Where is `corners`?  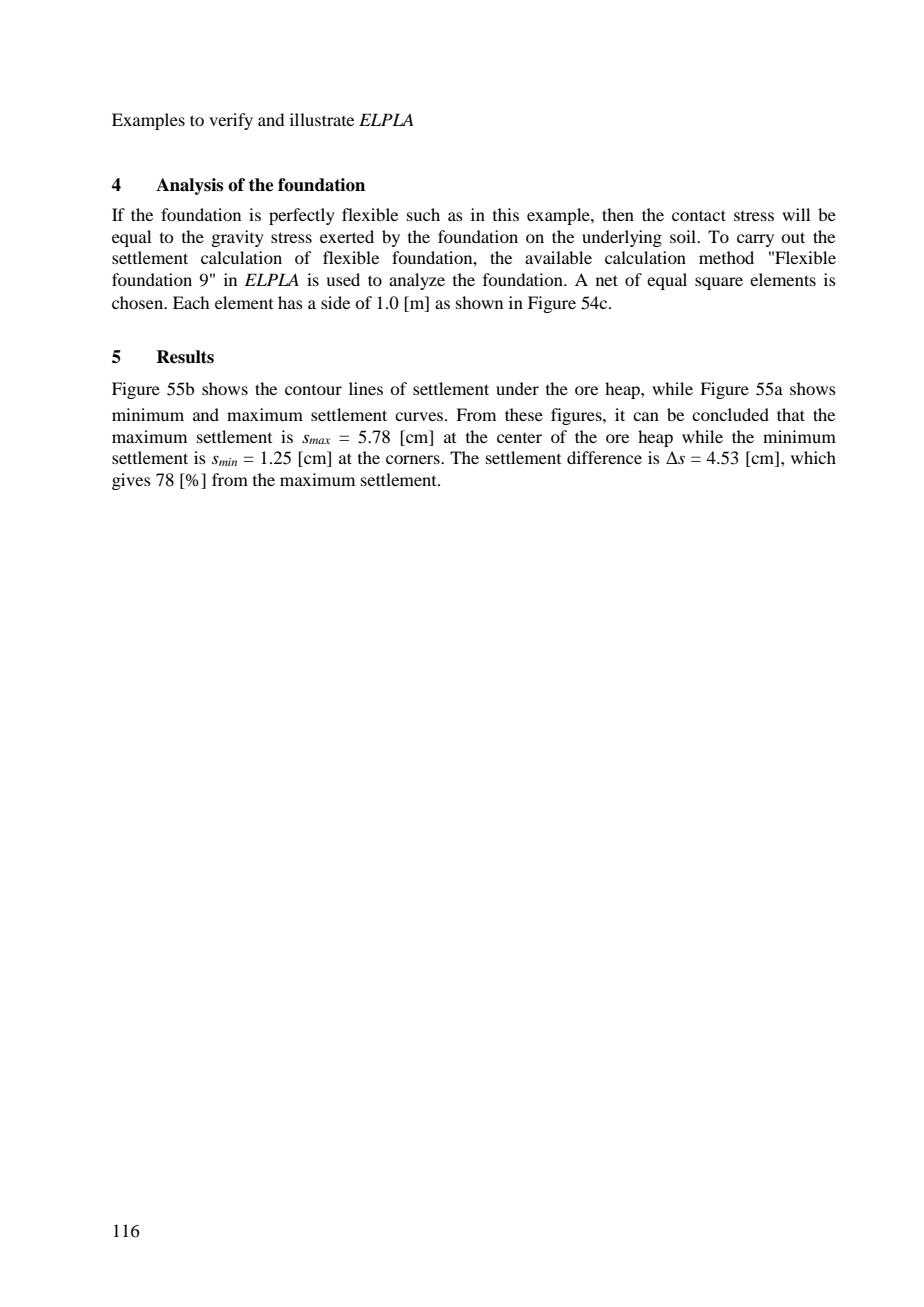
corners is located at coordinates (414, 459).
